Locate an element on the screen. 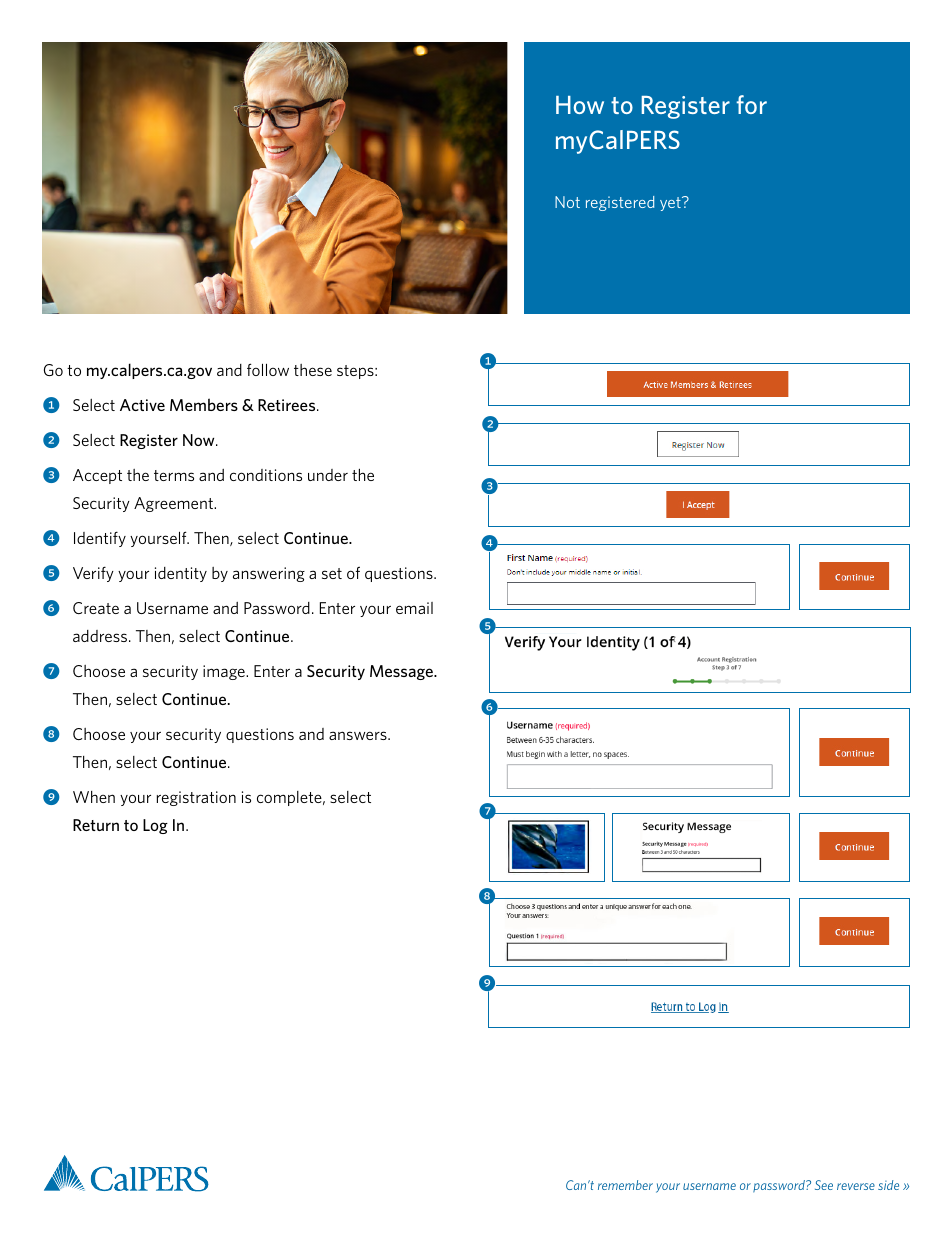  for is located at coordinates (751, 104).
